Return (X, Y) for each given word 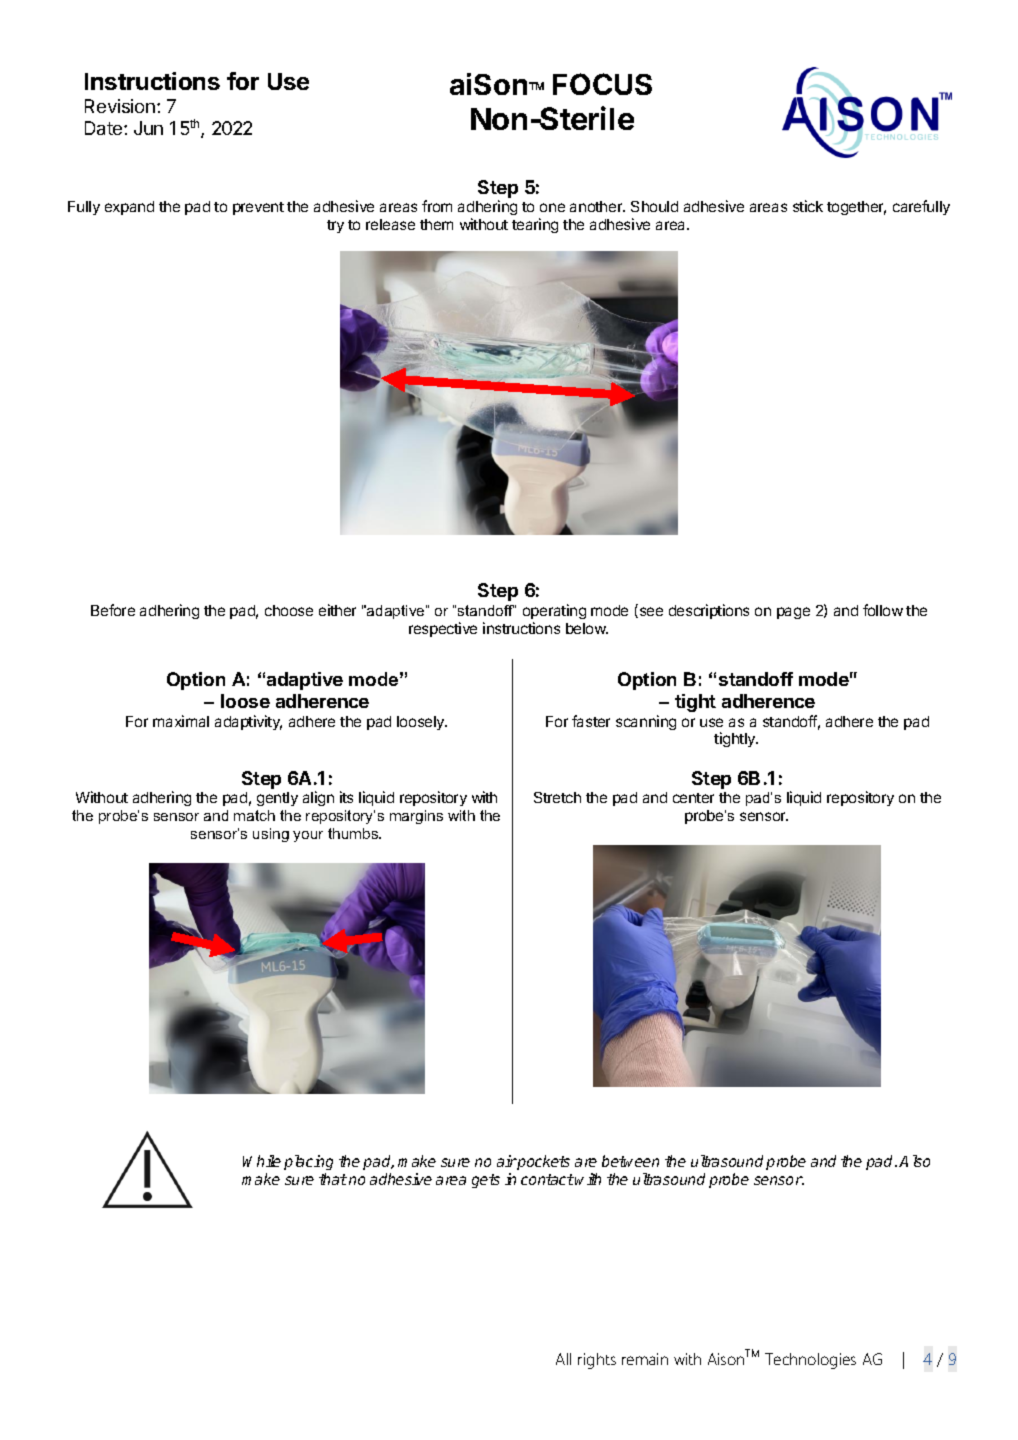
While (262, 1161)
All (563, 1359)
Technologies (810, 1361)
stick (808, 206)
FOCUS (602, 84)
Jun (148, 128)
